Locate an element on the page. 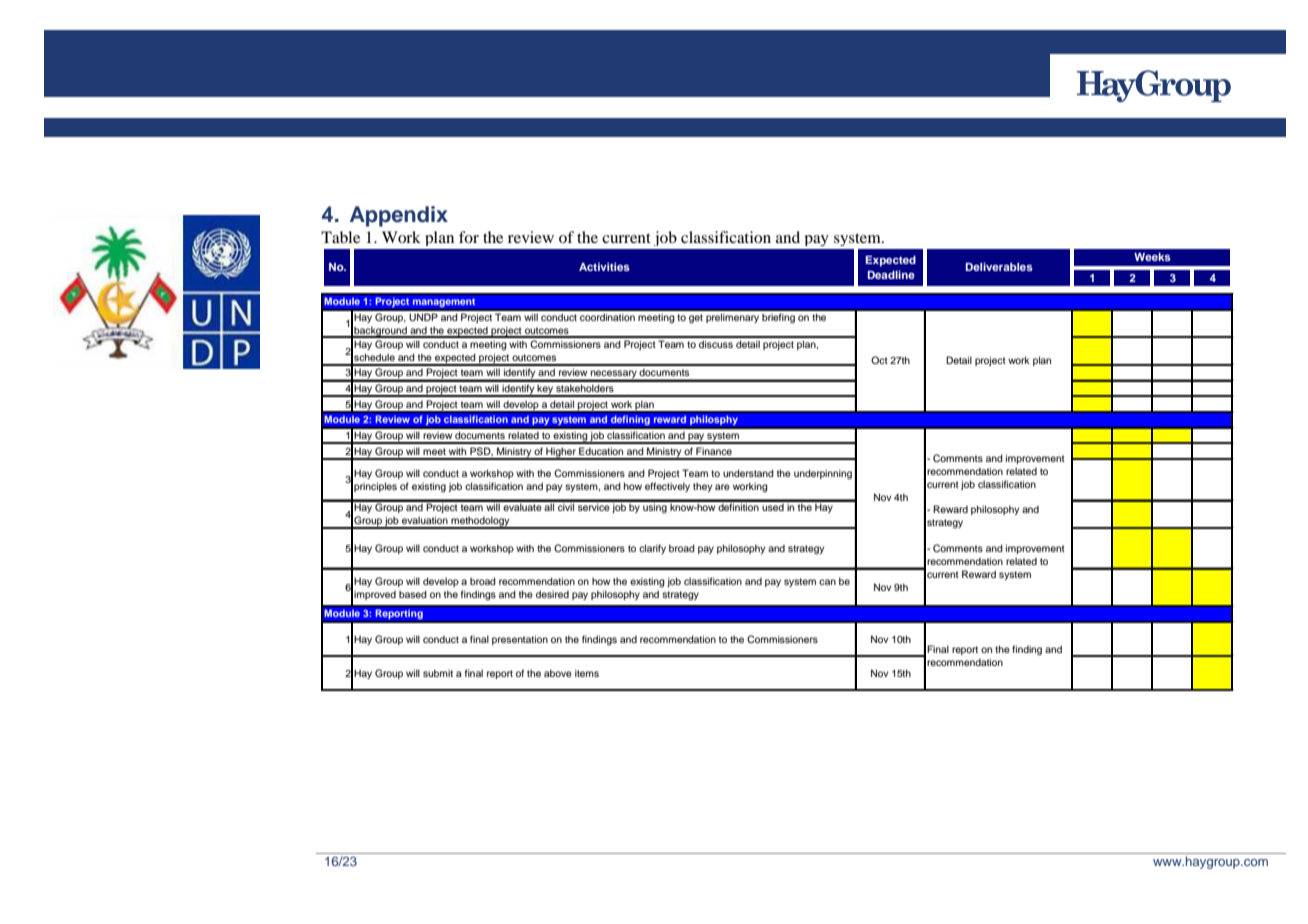  underpinning is located at coordinates (823, 474).
